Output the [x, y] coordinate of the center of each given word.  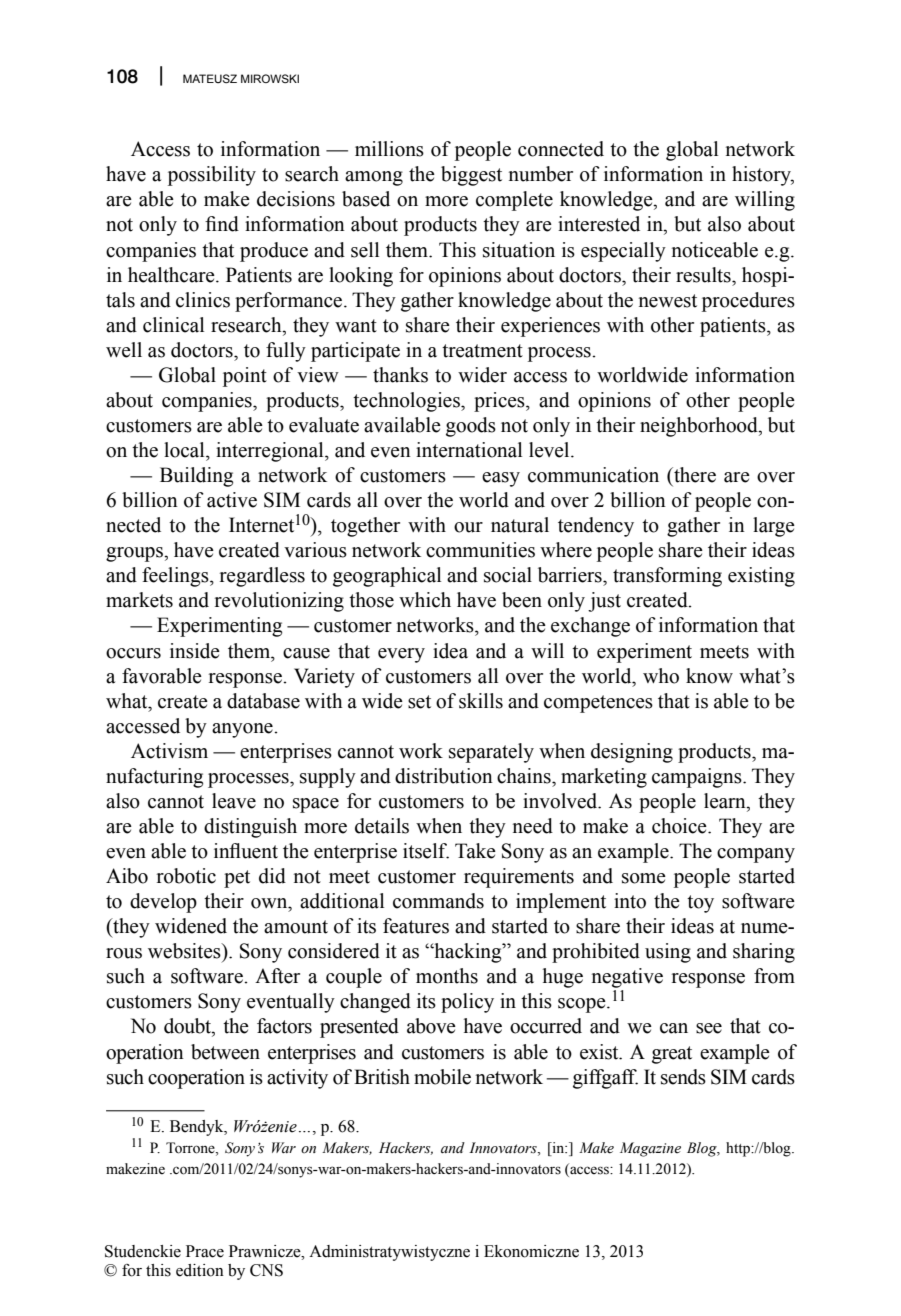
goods [471, 427]
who [661, 676]
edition [200, 1270]
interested [599, 224]
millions [389, 149]
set [419, 702]
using [668, 953]
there [694, 475]
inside [195, 651]
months [447, 976]
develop [163, 903]
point [245, 377]
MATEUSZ [210, 78]
